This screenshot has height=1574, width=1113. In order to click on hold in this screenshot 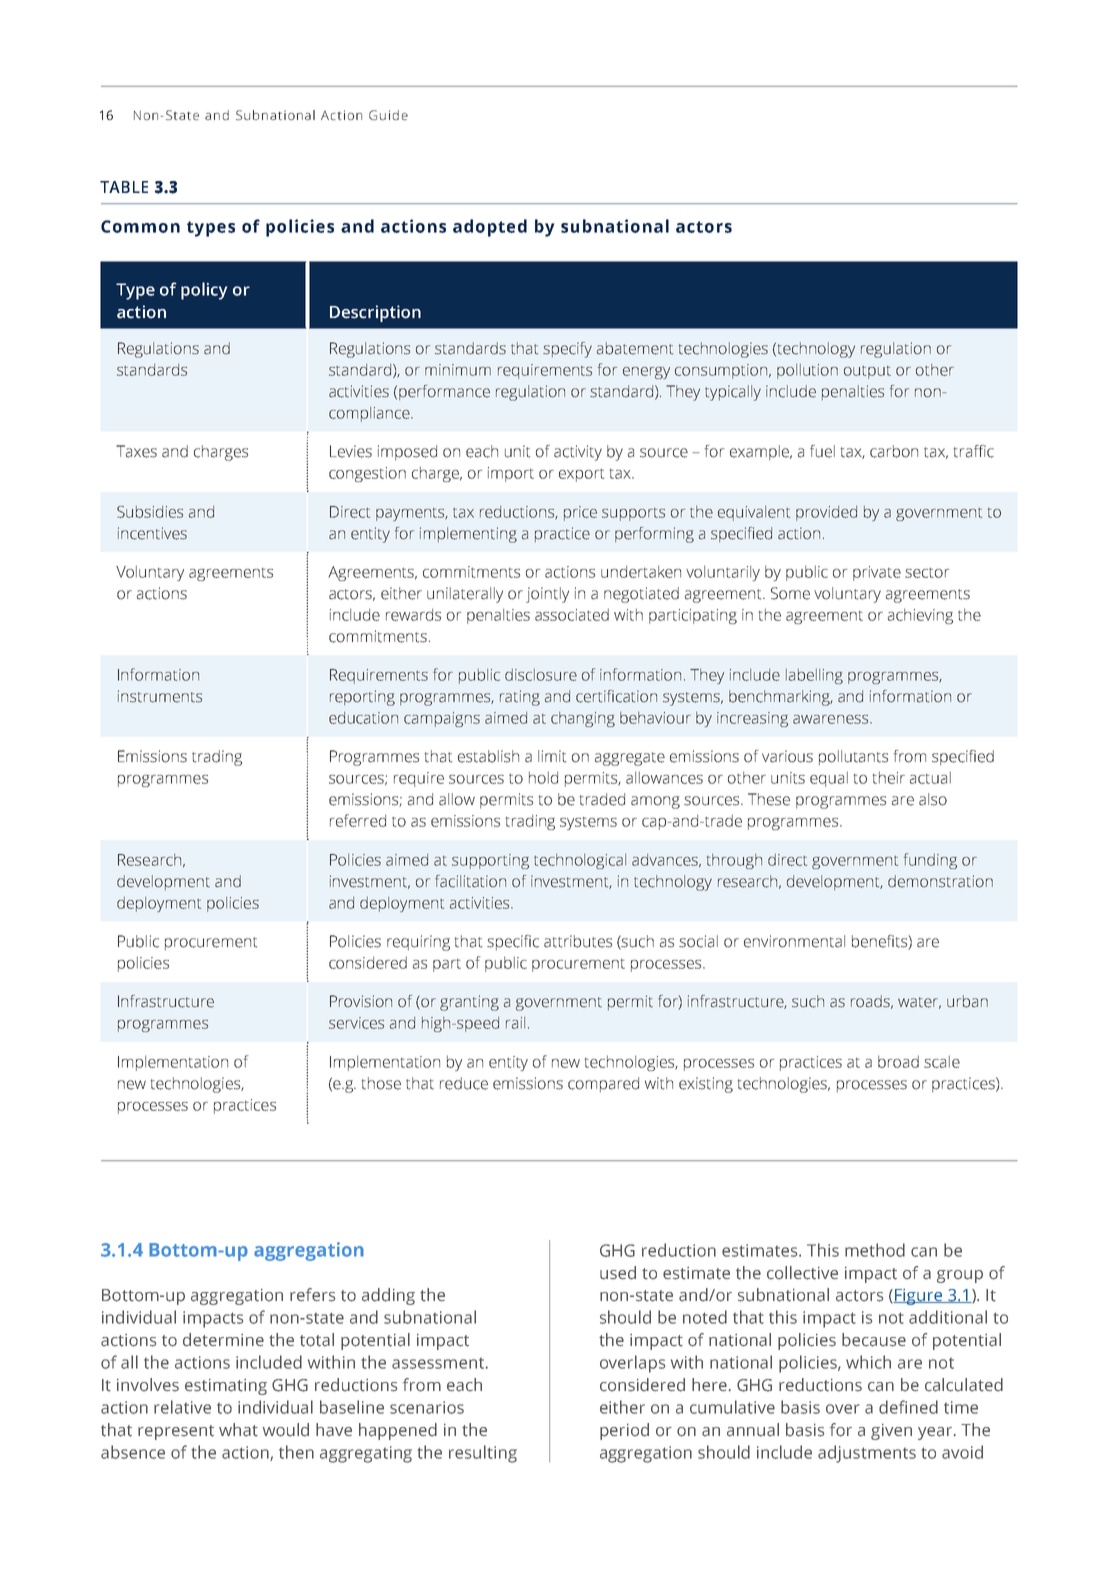, I will do `click(543, 777)`.
